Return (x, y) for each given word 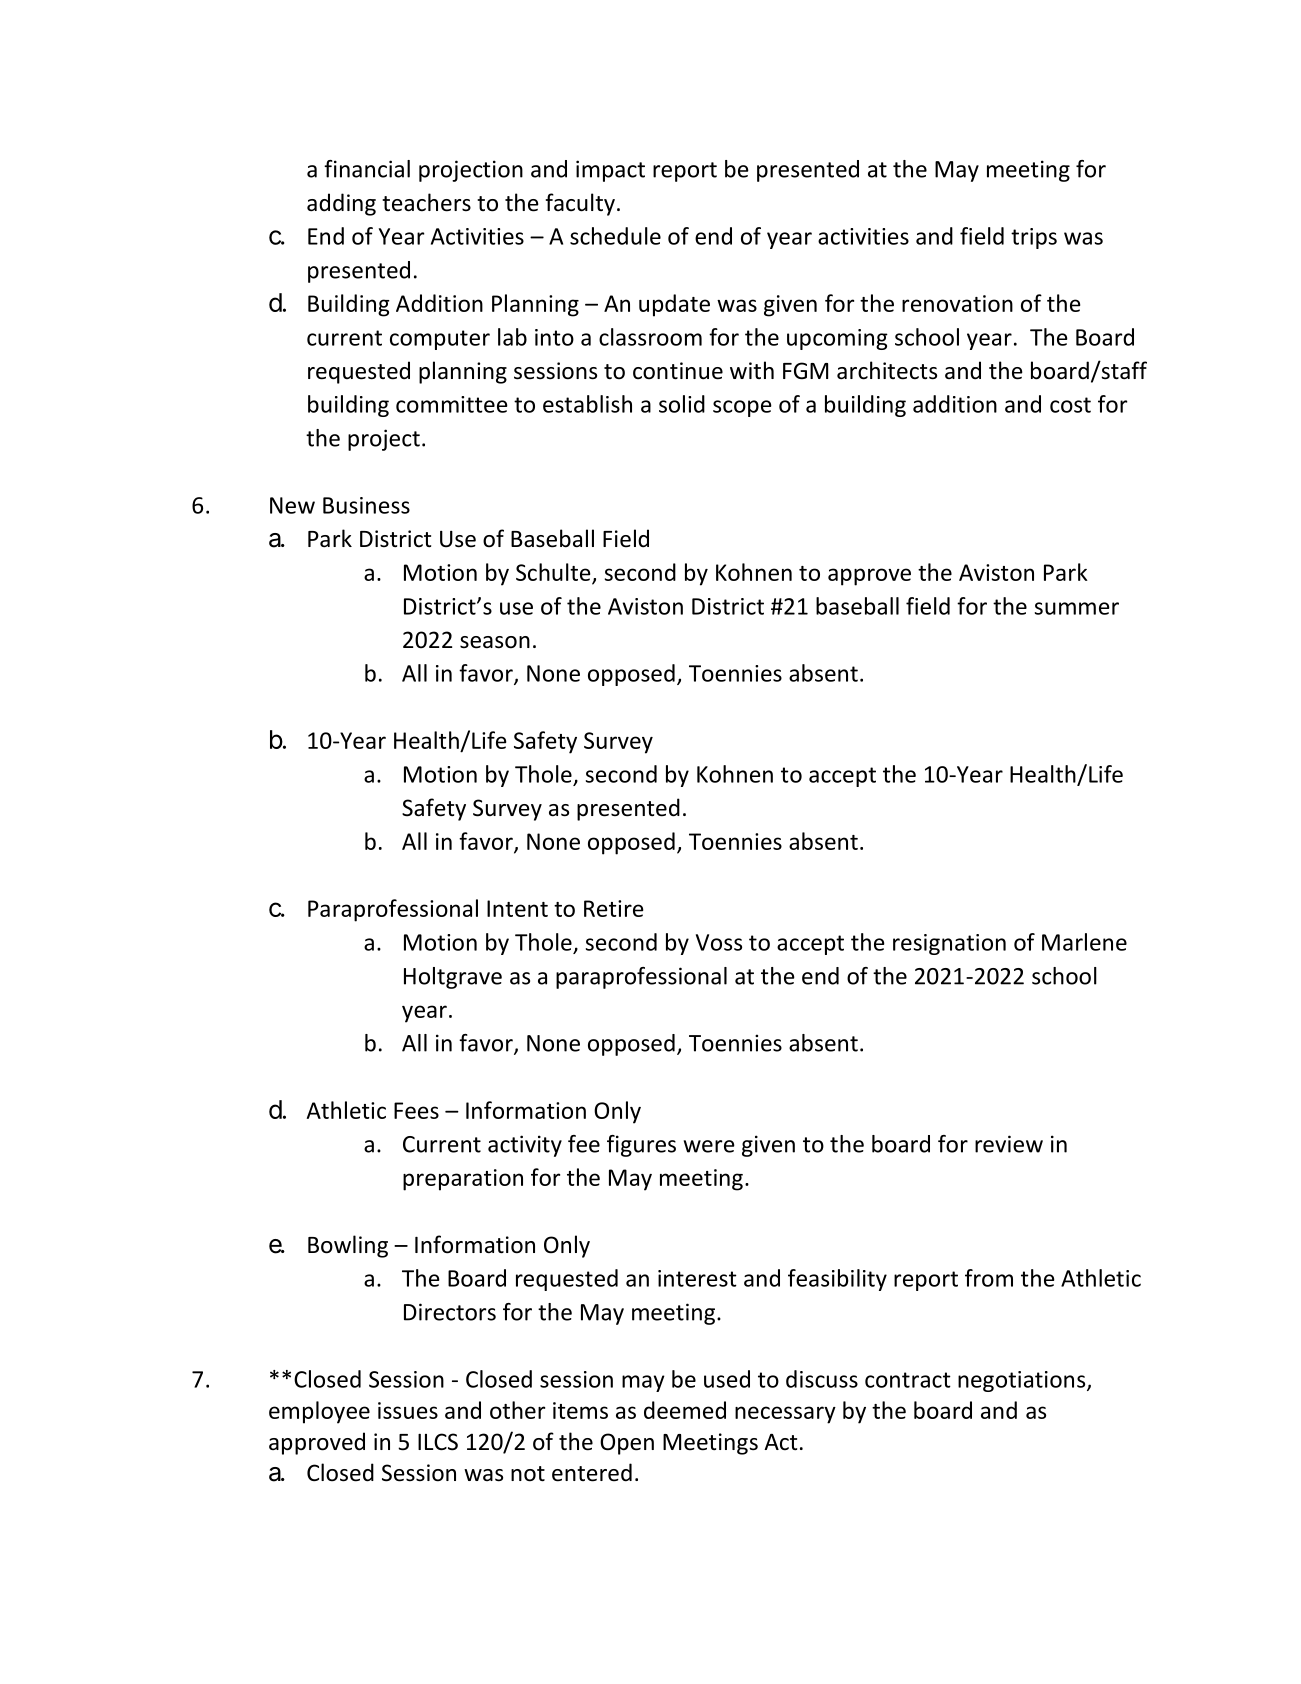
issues (408, 1410)
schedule (615, 236)
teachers (426, 202)
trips (1034, 238)
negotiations (1023, 1381)
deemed (685, 1410)
